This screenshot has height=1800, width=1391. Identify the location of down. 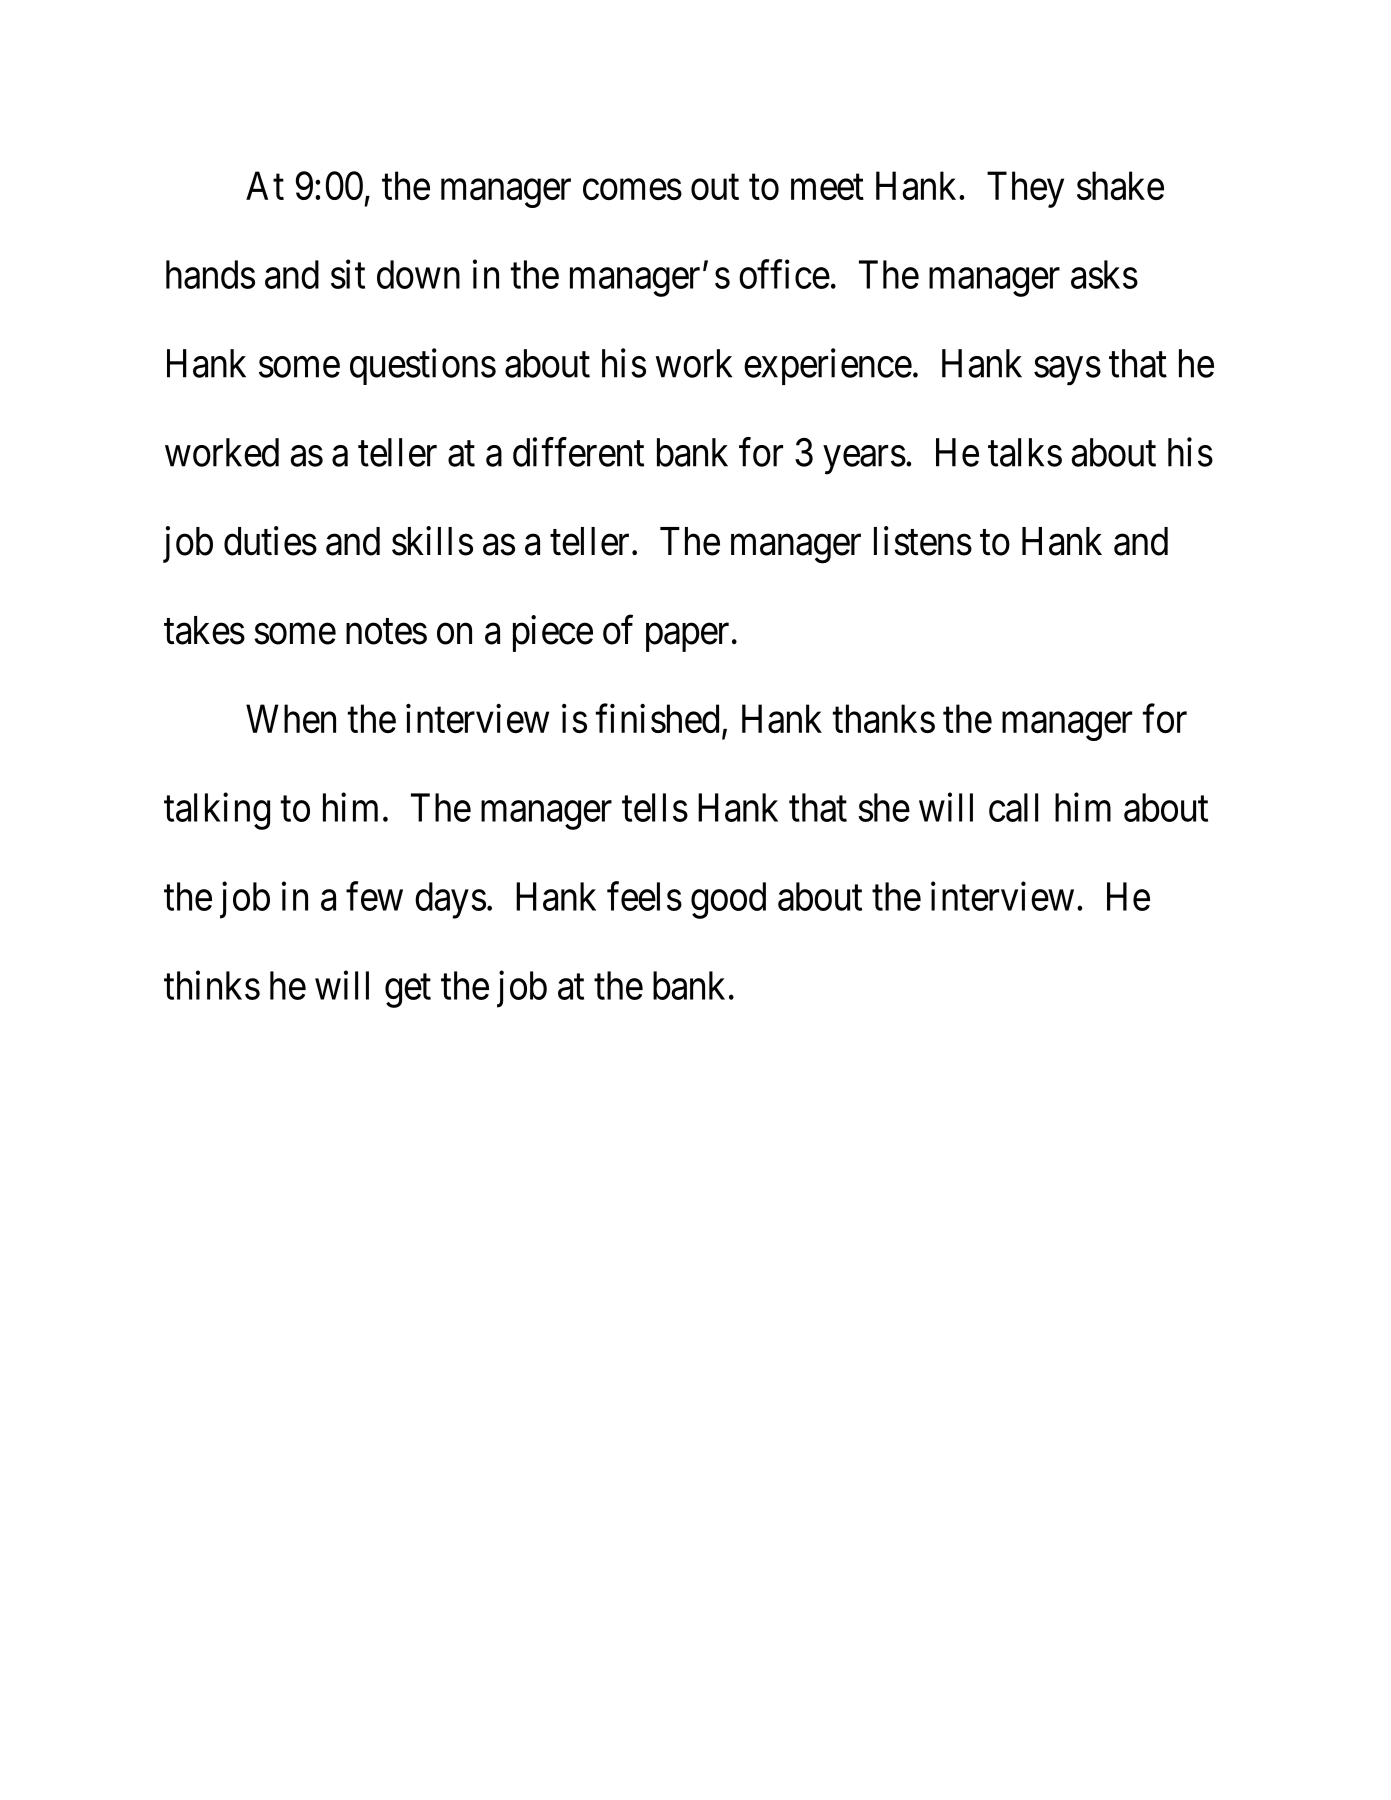
(418, 274).
